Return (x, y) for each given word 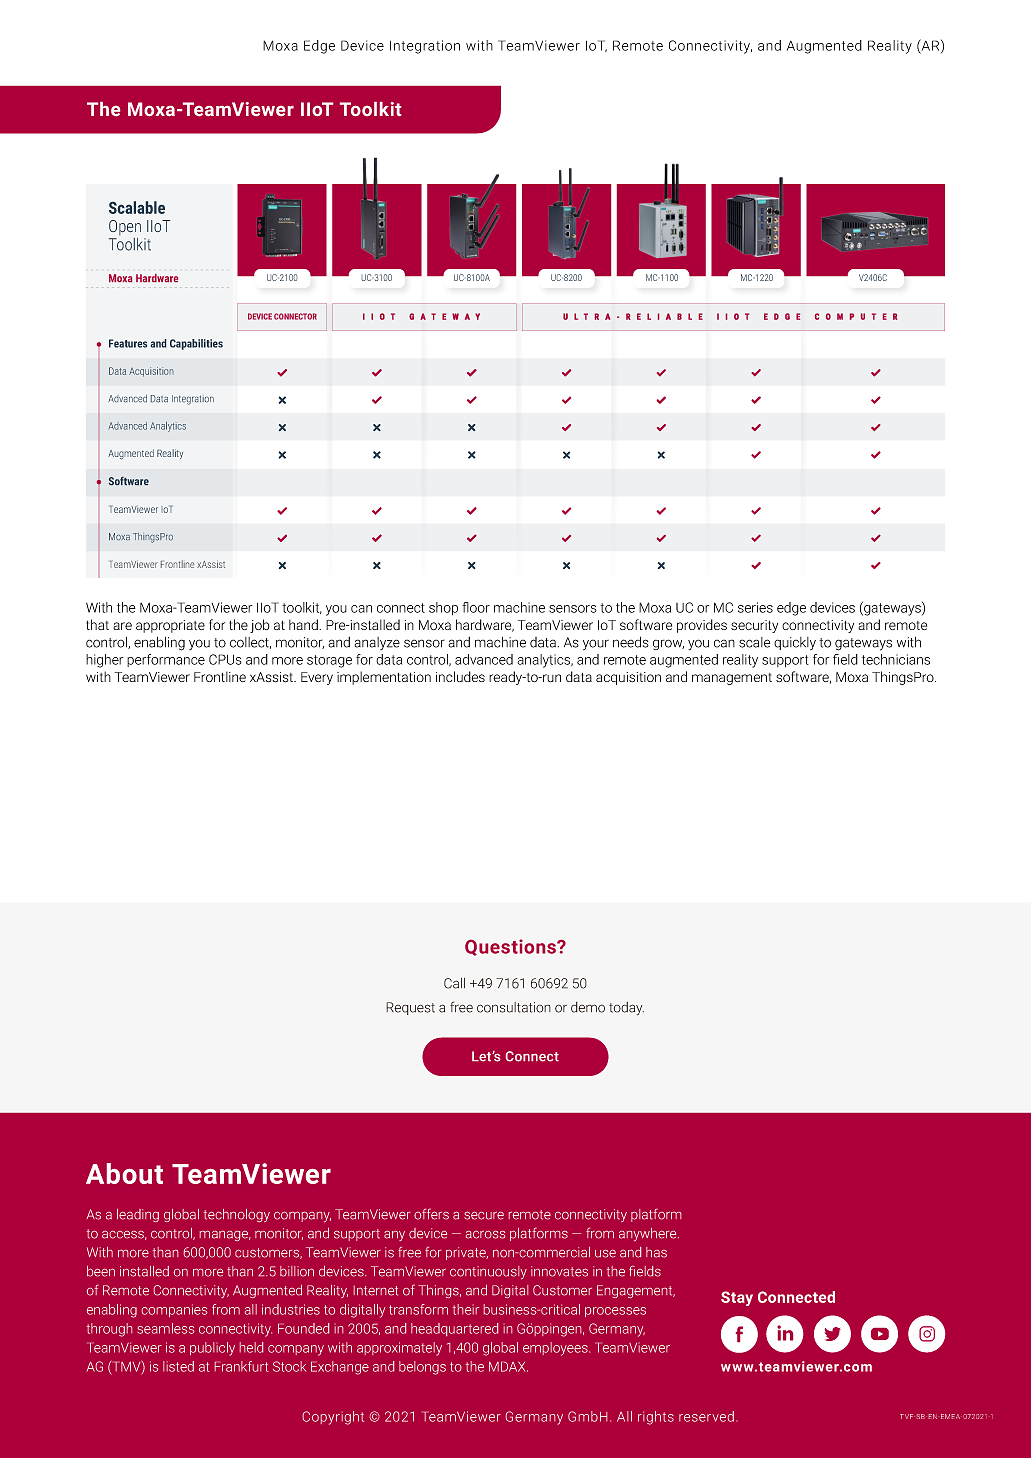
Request (410, 1008)
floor (476, 607)
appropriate (170, 626)
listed (178, 1366)
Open (125, 227)
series (755, 607)
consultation (514, 1007)
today (626, 1008)
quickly (795, 643)
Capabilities (196, 344)
